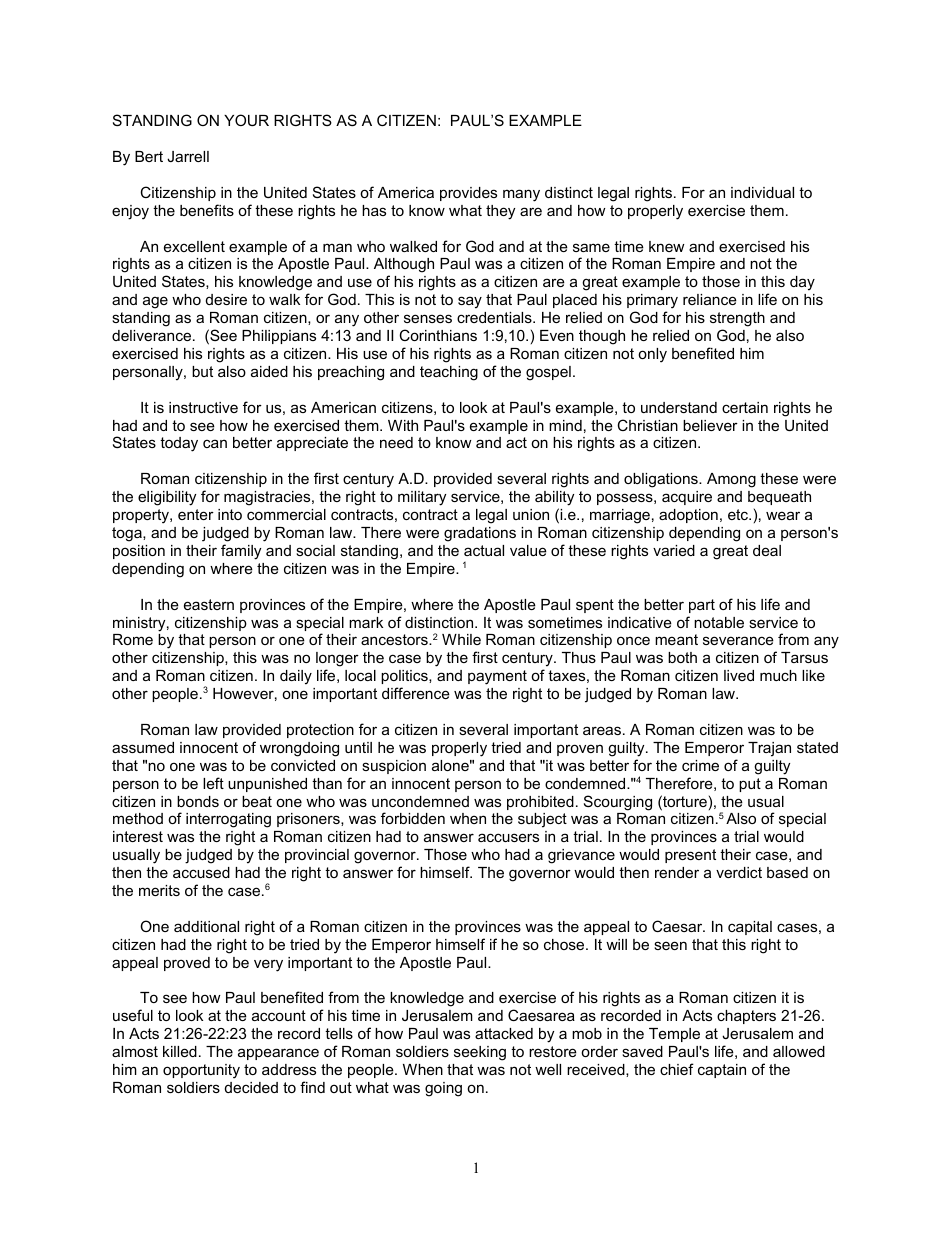 This image has width=952, height=1233. Describe the element at coordinates (677, 1069) in the image. I see `chief` at that location.
